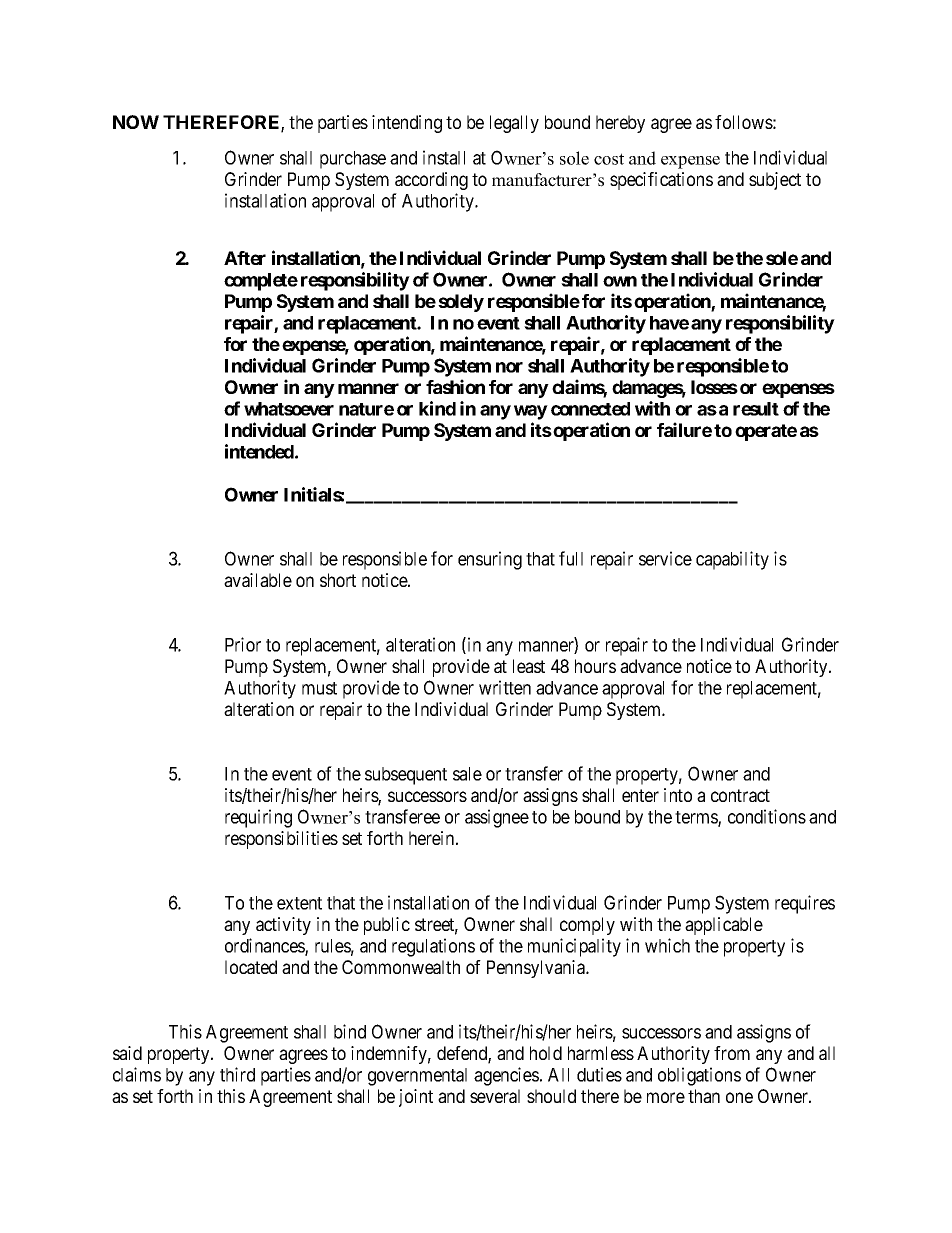  What do you see at coordinates (437, 408) in the screenshot?
I see `kind` at bounding box center [437, 408].
